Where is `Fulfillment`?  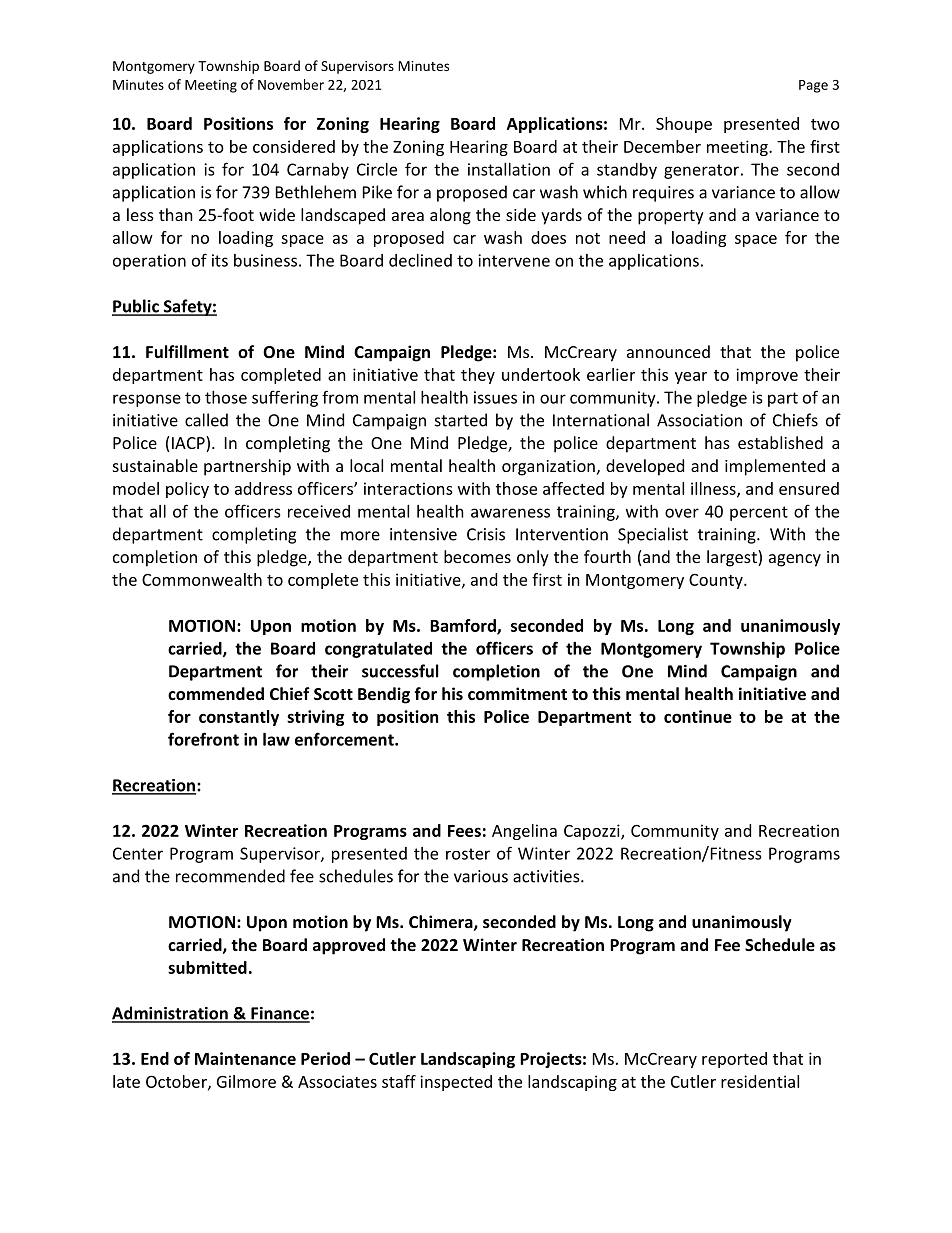
Fulfillment is located at coordinates (187, 351).
